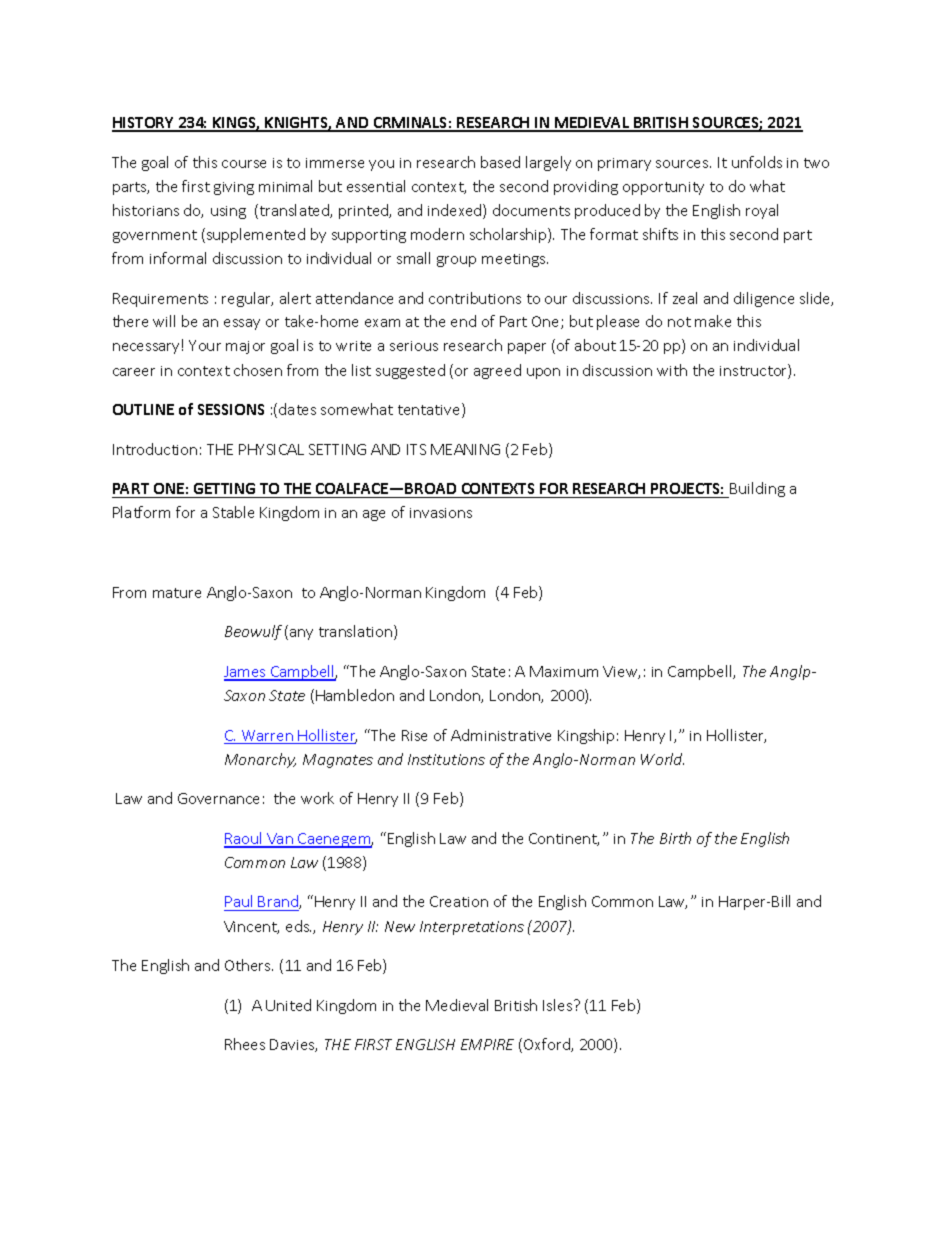 This image has height=1233, width=952. I want to click on Building, so click(756, 490).
